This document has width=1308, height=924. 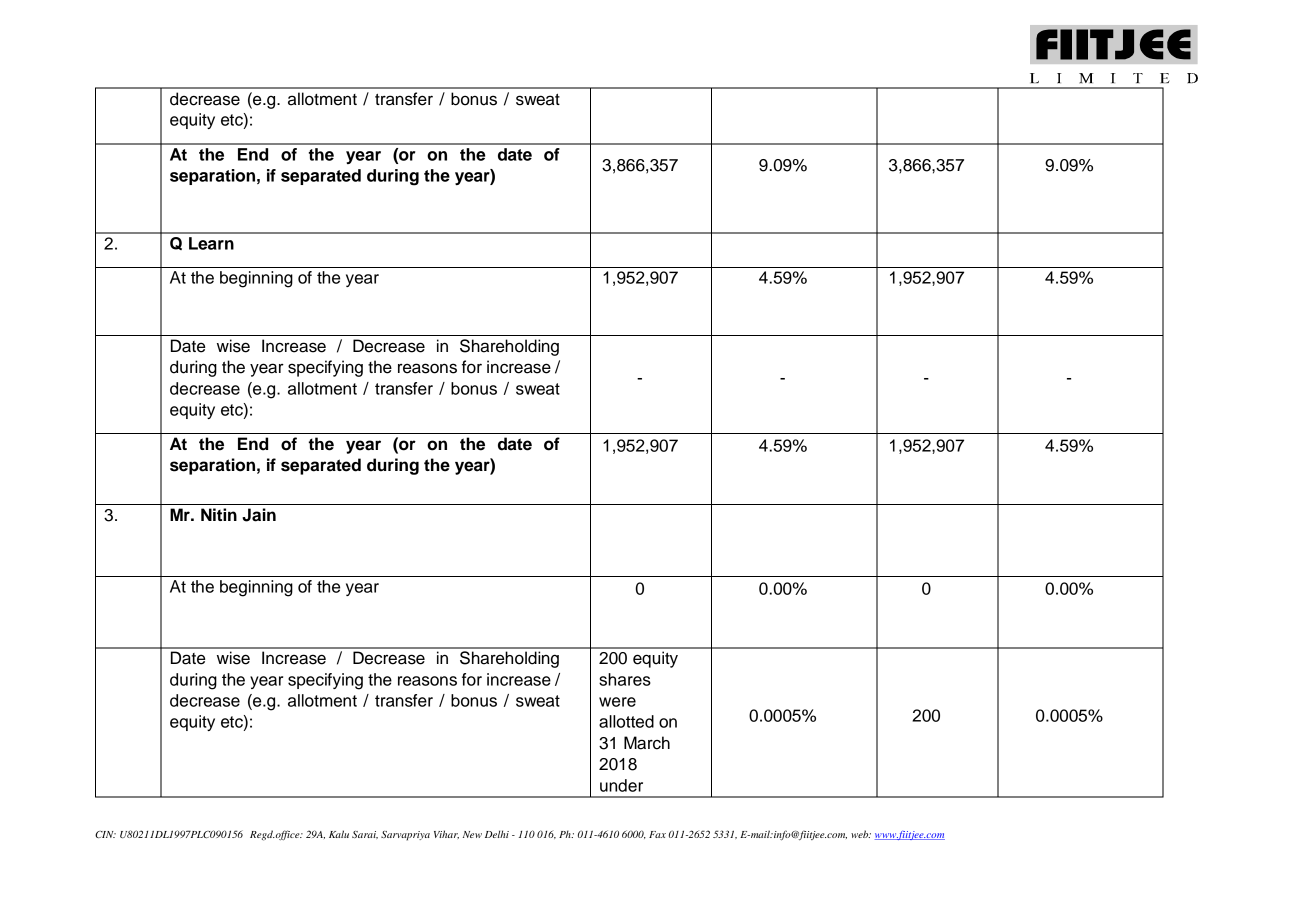 I want to click on Kalu, so click(x=339, y=834).
